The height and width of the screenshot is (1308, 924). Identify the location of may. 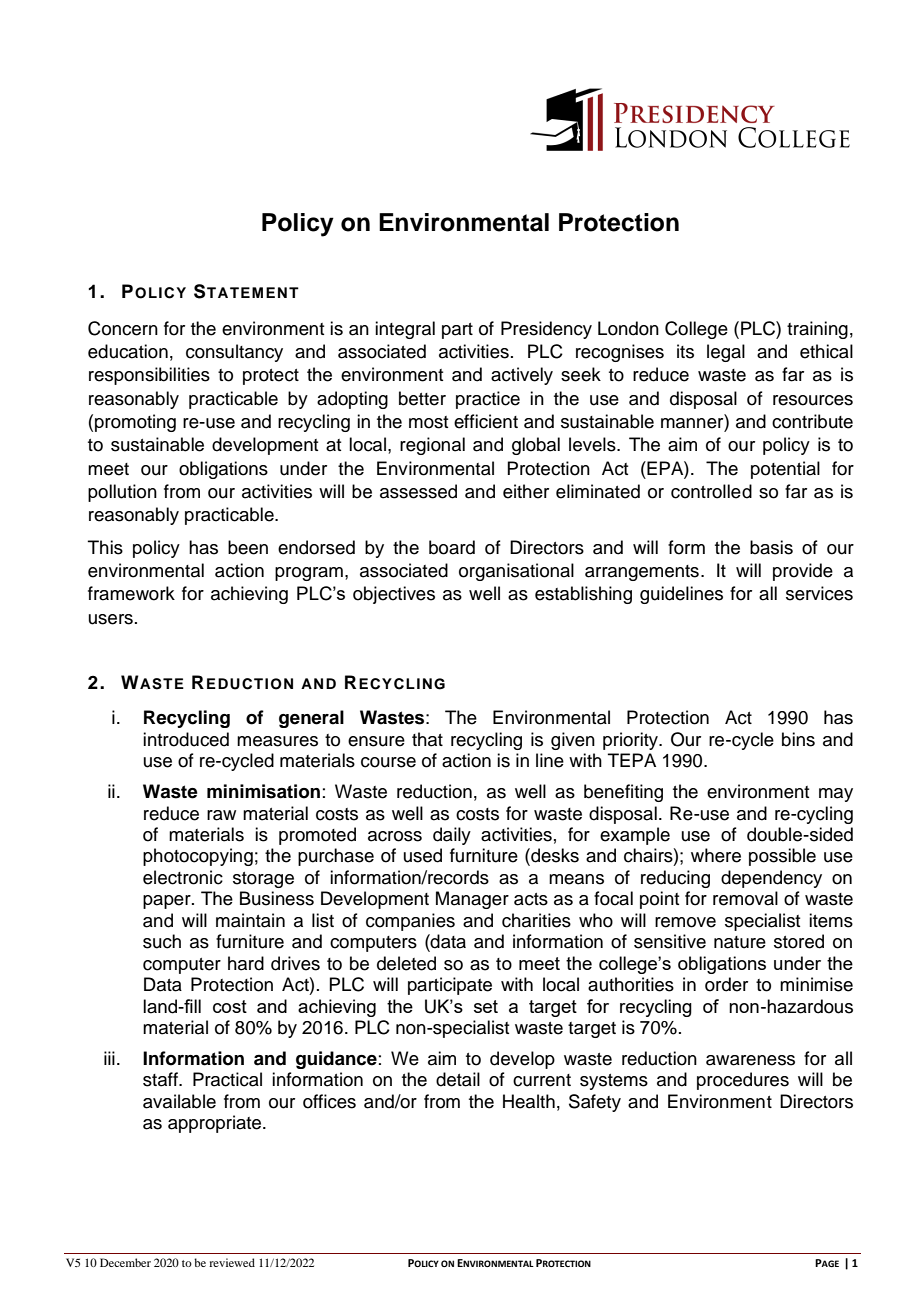
(836, 795).
